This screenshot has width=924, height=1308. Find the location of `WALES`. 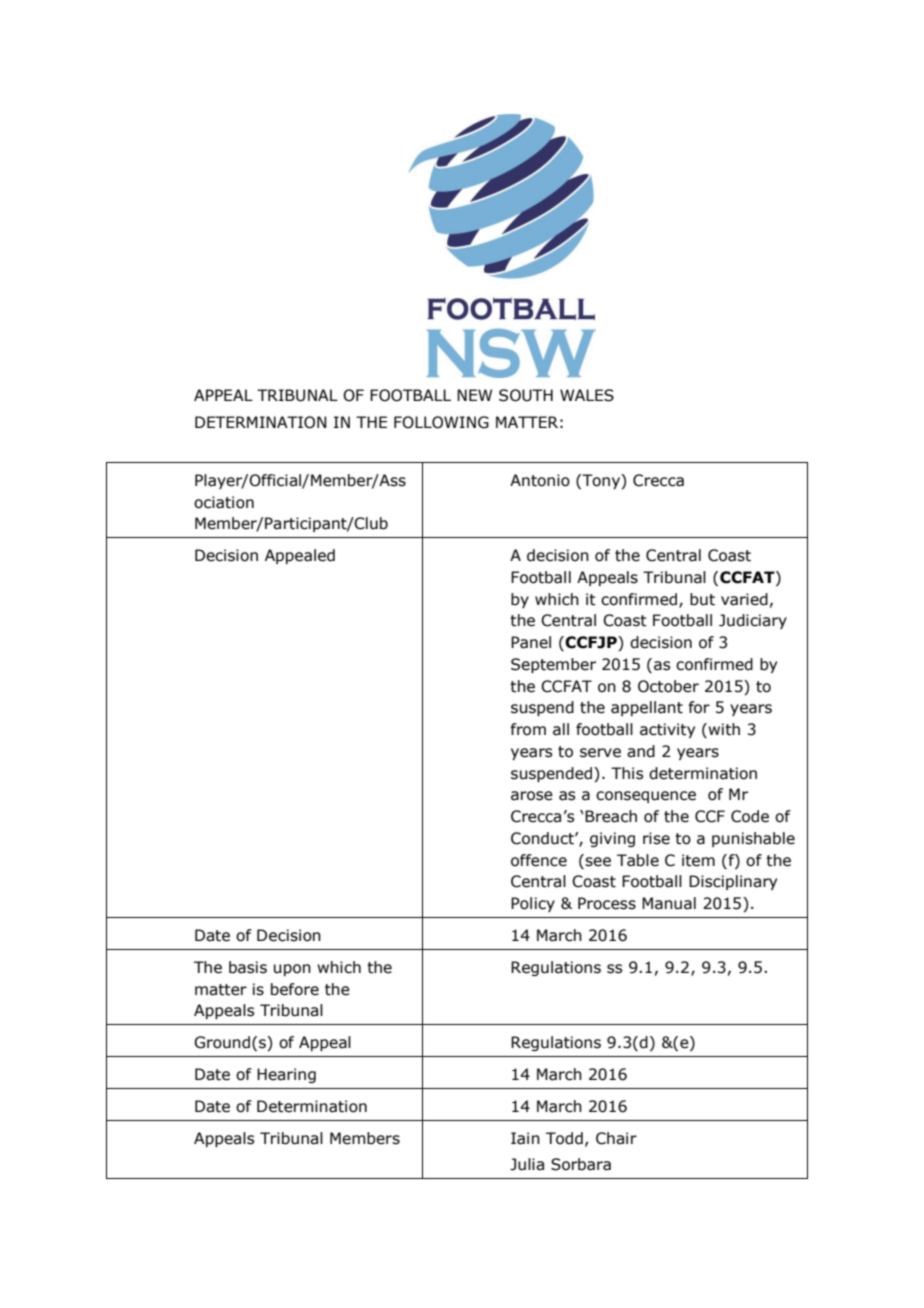

WALES is located at coordinates (587, 395).
